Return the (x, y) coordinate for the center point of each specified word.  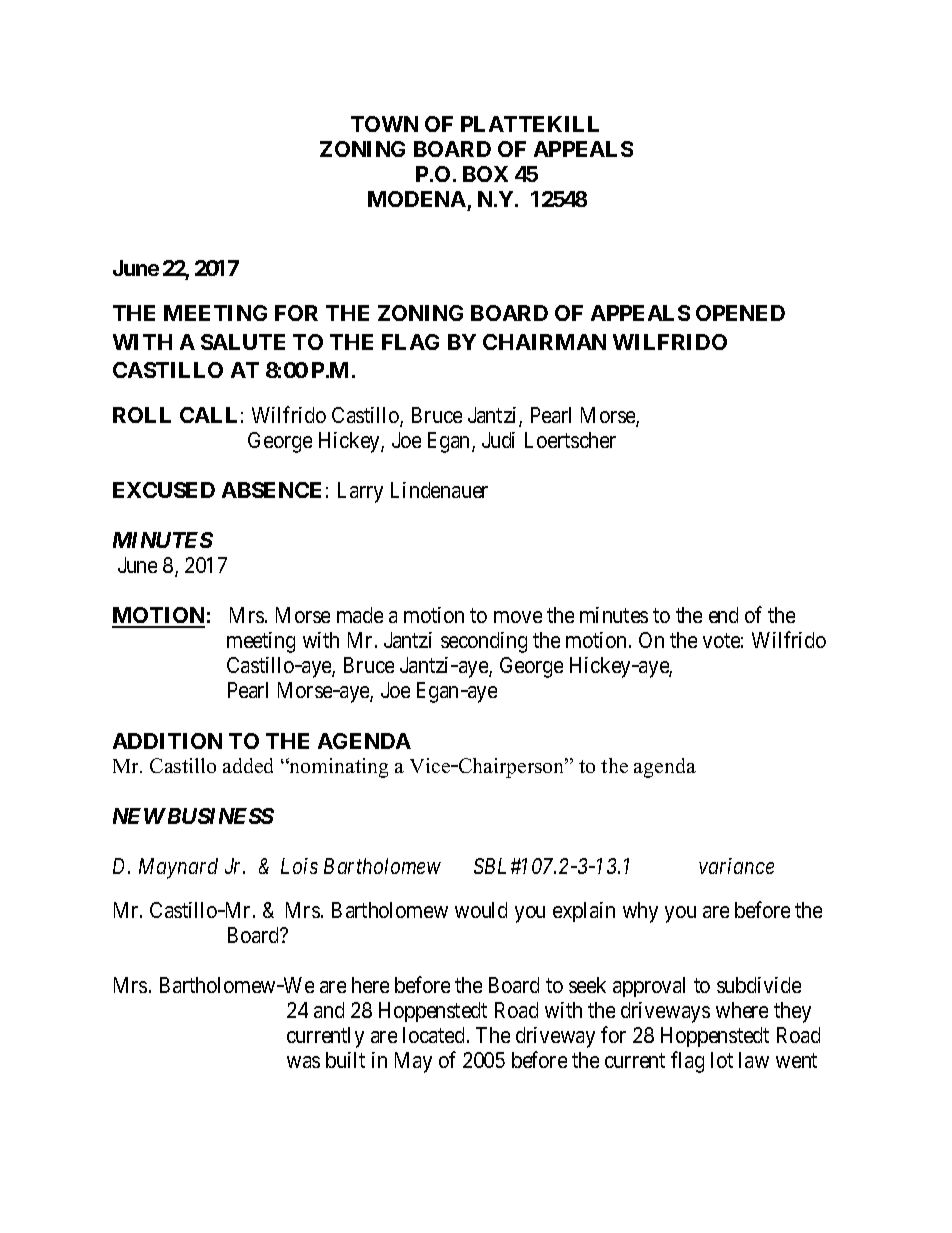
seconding (484, 642)
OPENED (740, 313)
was (303, 1062)
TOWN (384, 124)
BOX (485, 174)
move (518, 617)
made (360, 615)
